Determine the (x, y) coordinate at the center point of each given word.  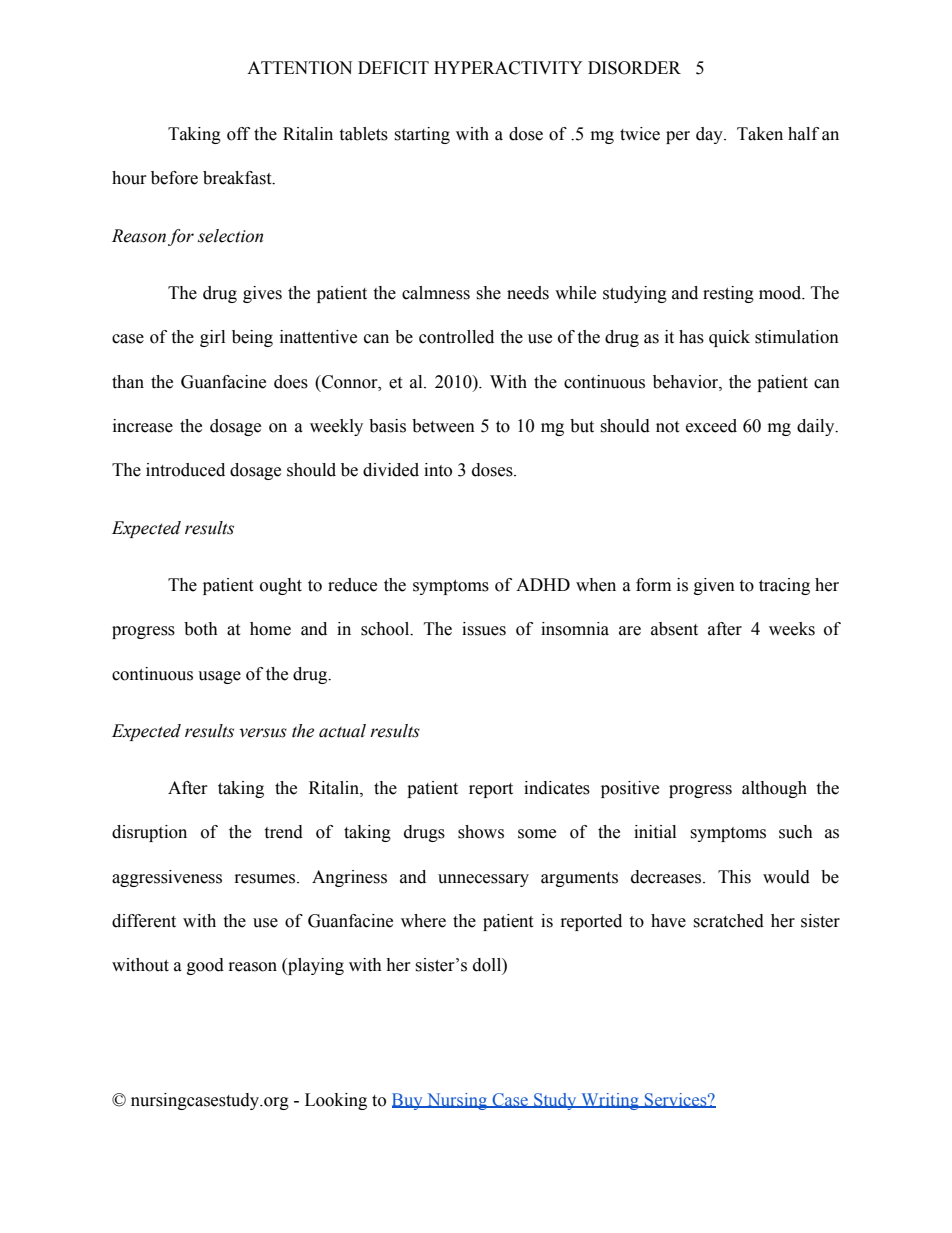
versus (263, 733)
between (443, 426)
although (774, 789)
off (238, 134)
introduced (185, 470)
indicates (557, 788)
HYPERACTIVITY (508, 68)
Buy (408, 1101)
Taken (760, 134)
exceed (711, 426)
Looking (336, 1101)
